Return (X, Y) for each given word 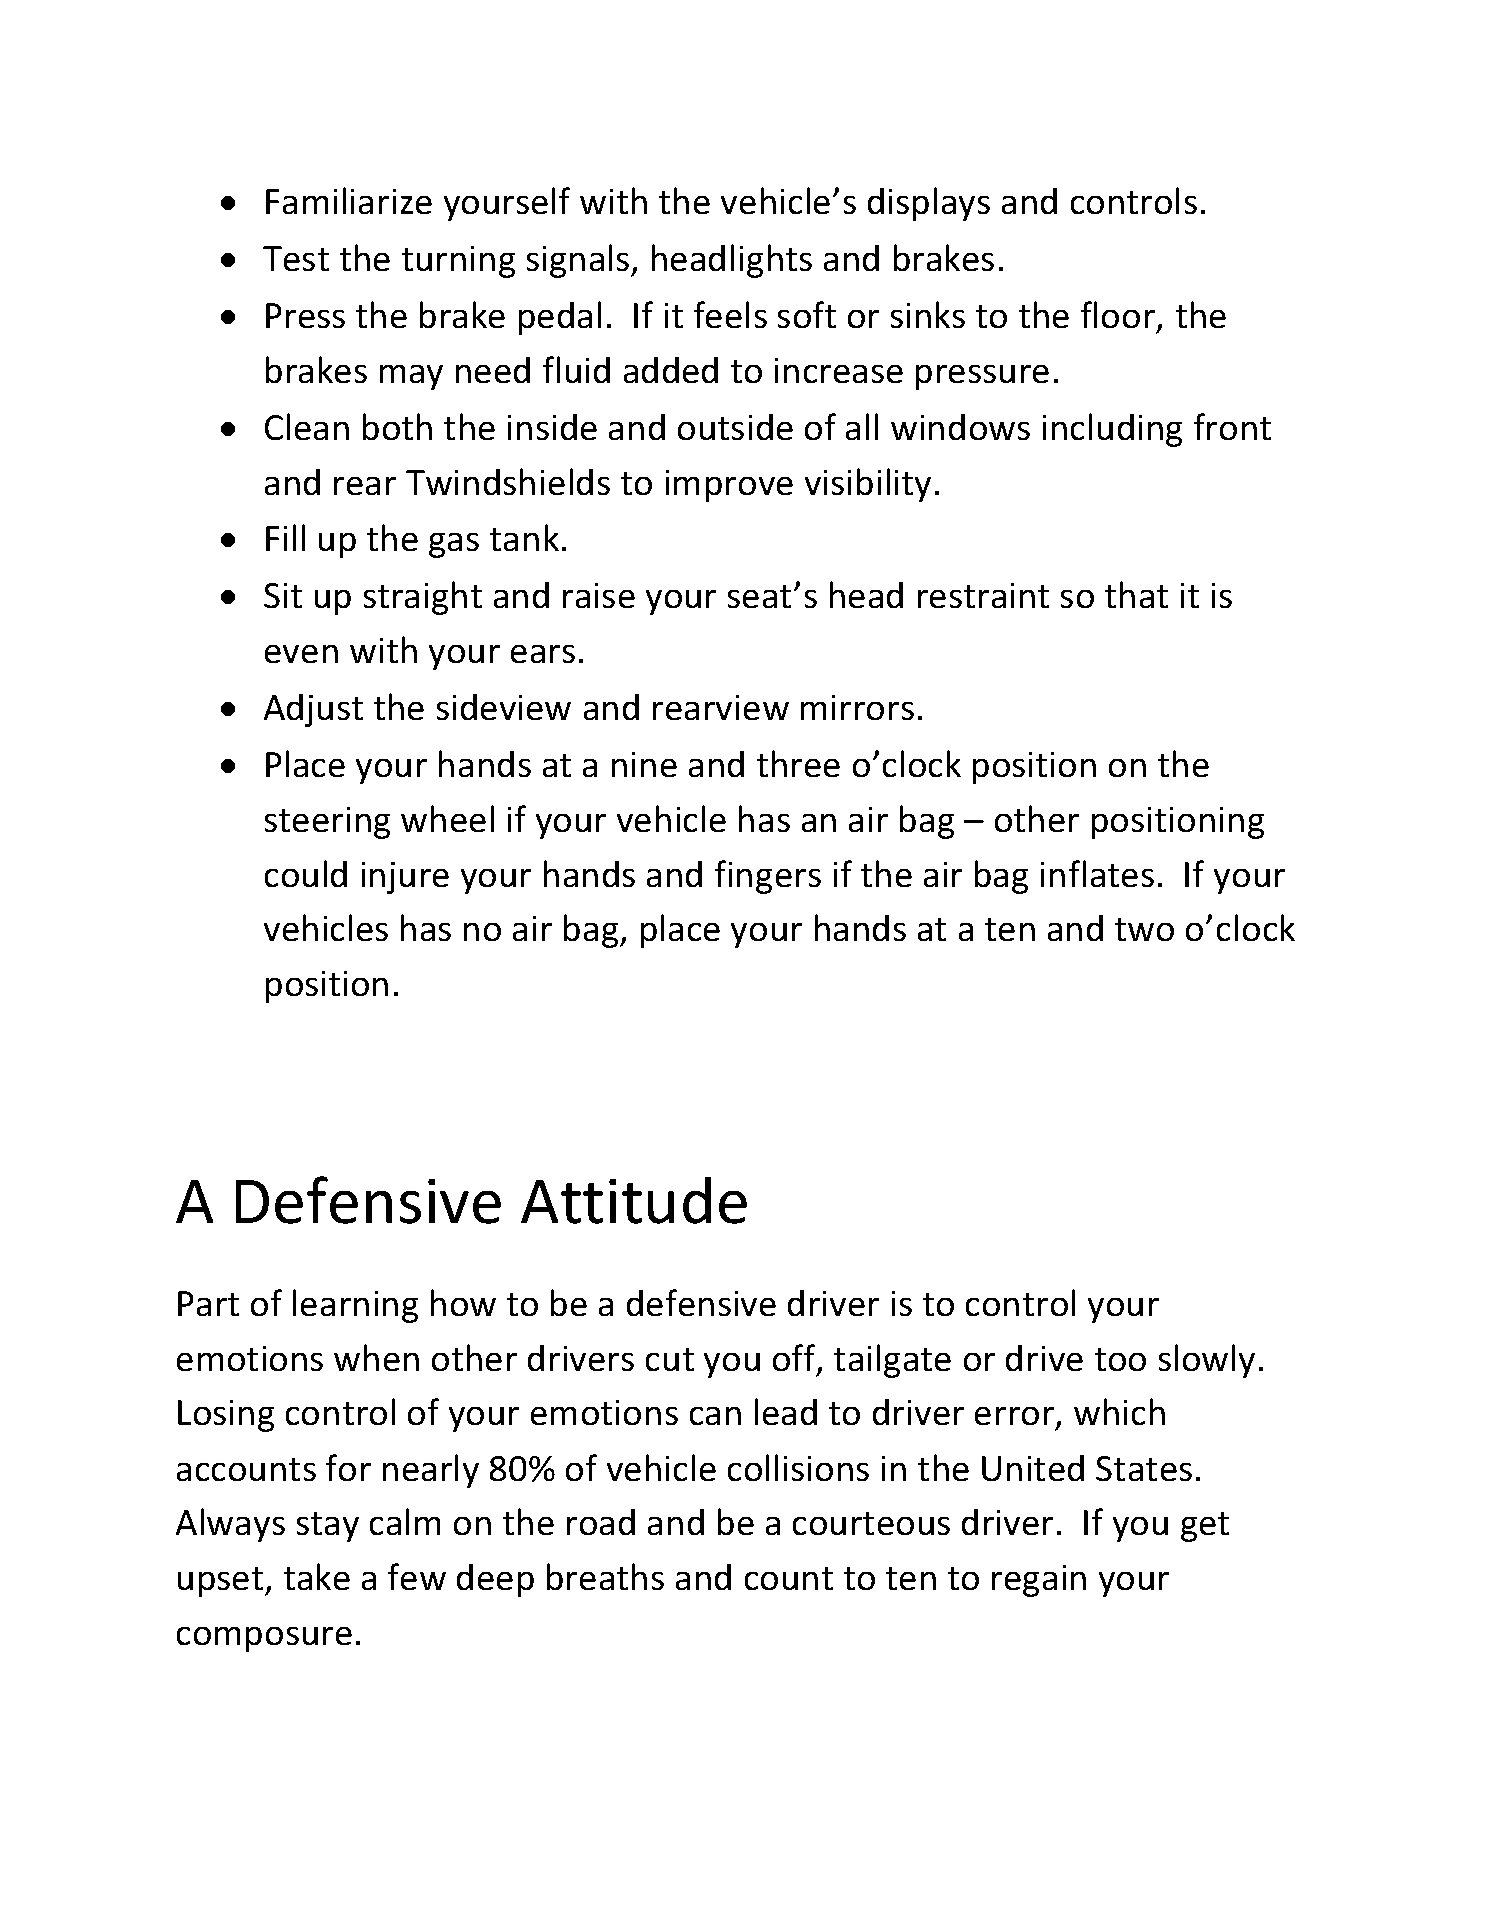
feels (730, 314)
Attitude (634, 1200)
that (1136, 594)
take (317, 1576)
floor (1119, 316)
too (1120, 1359)
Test (296, 258)
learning (355, 1306)
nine (644, 764)
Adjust (313, 710)
